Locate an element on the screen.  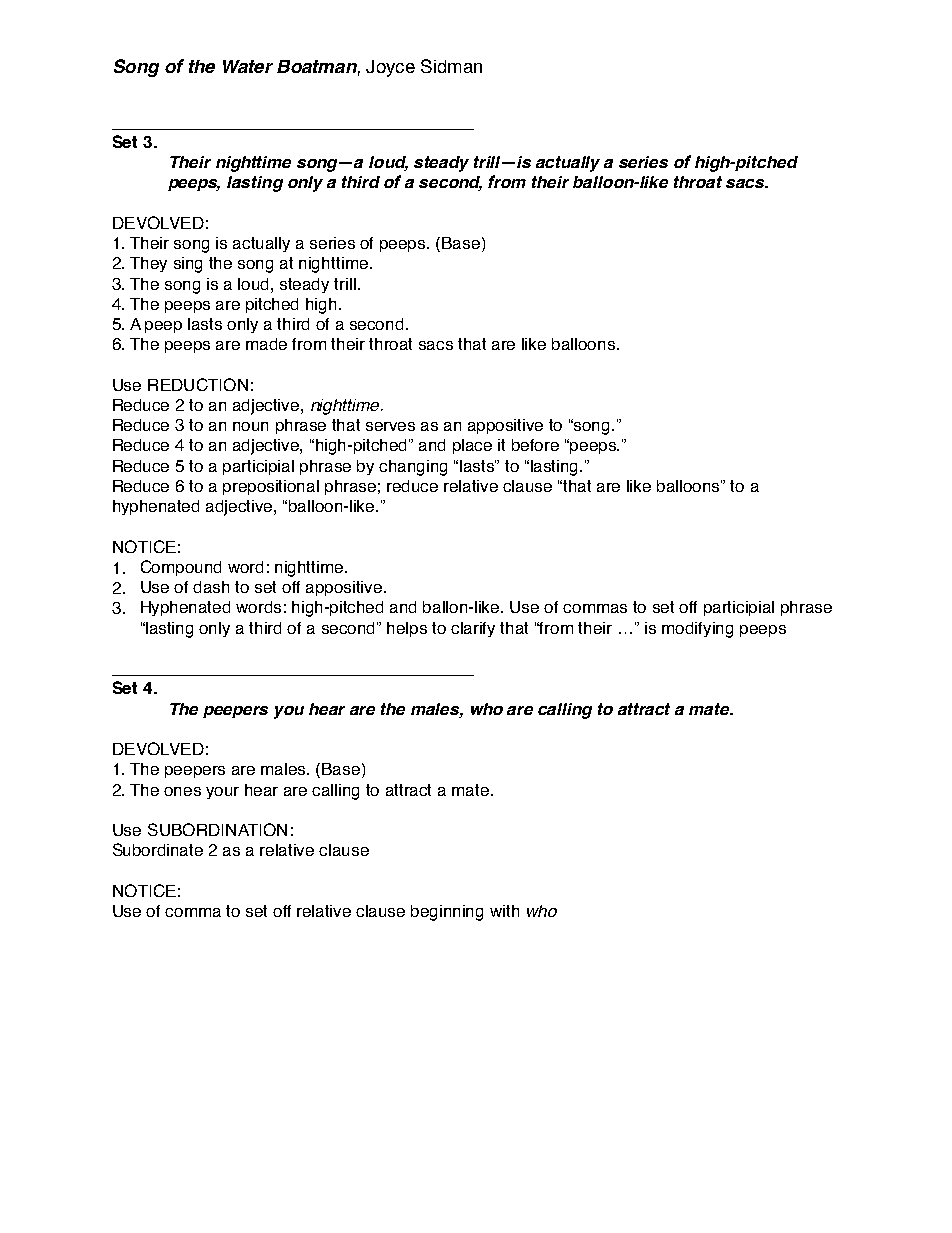
Subordinate is located at coordinates (158, 849).
